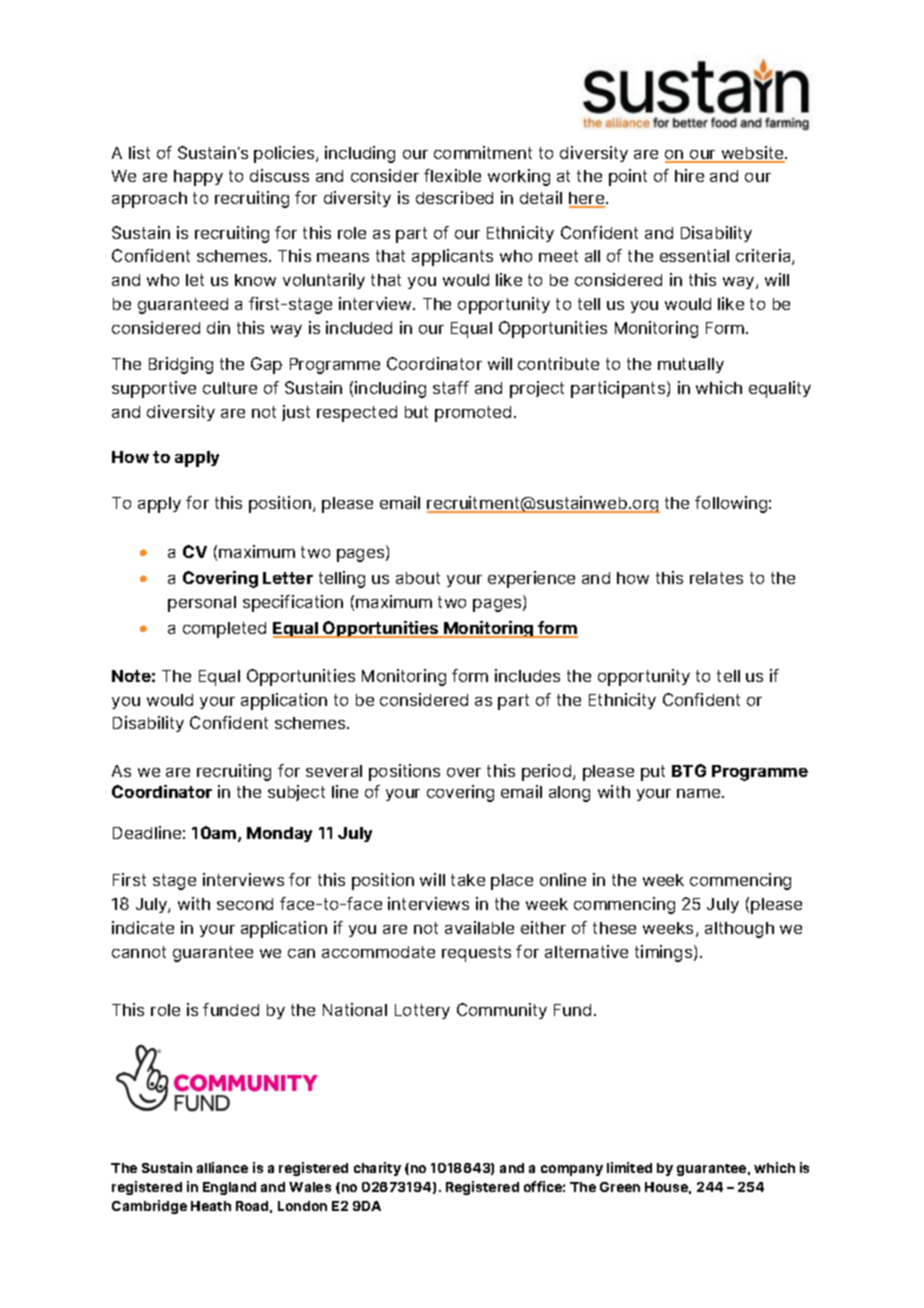 The width and height of the screenshot is (924, 1308). I want to click on subject, so click(296, 793).
